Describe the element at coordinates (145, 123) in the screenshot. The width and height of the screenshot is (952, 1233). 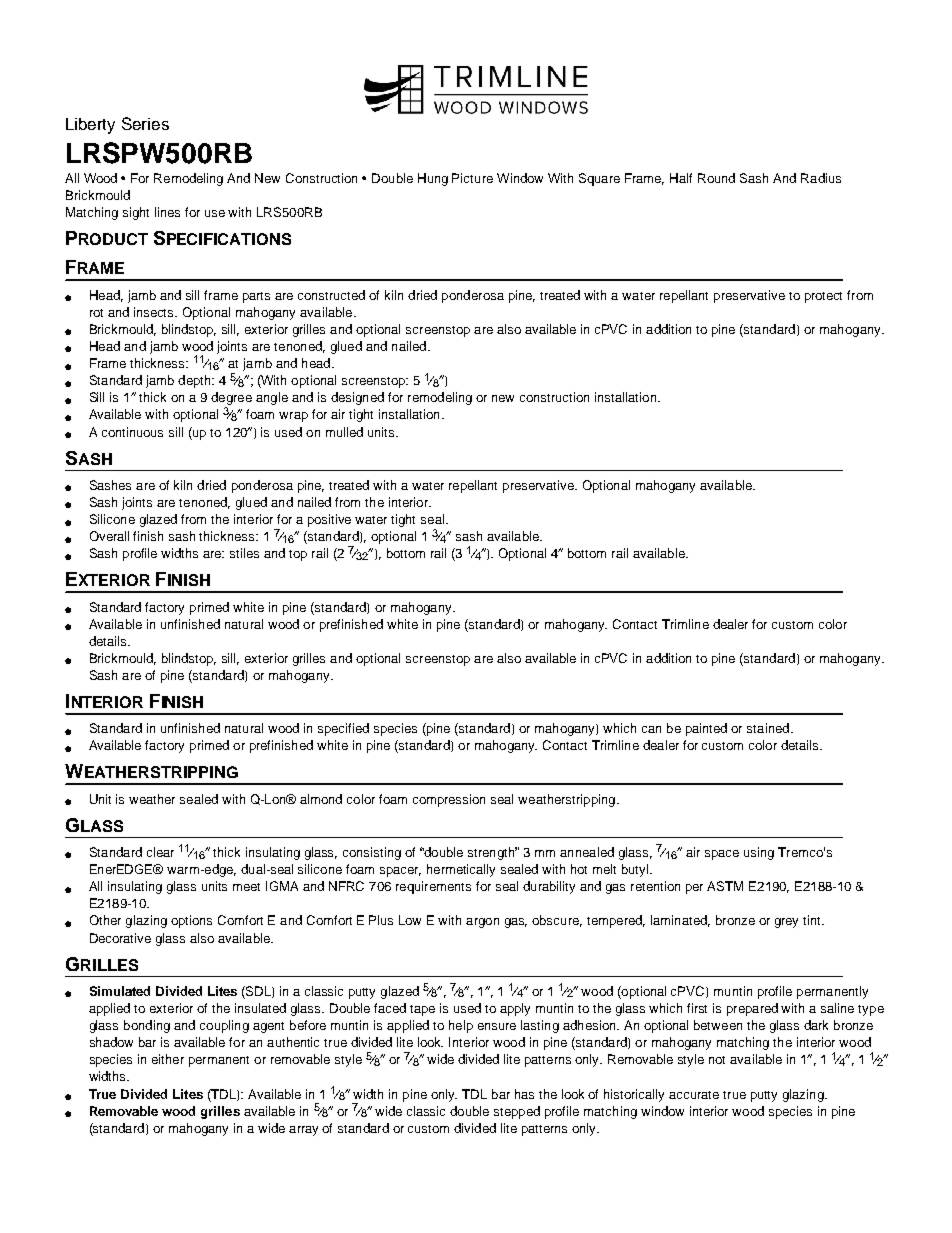
I see `Series` at that location.
